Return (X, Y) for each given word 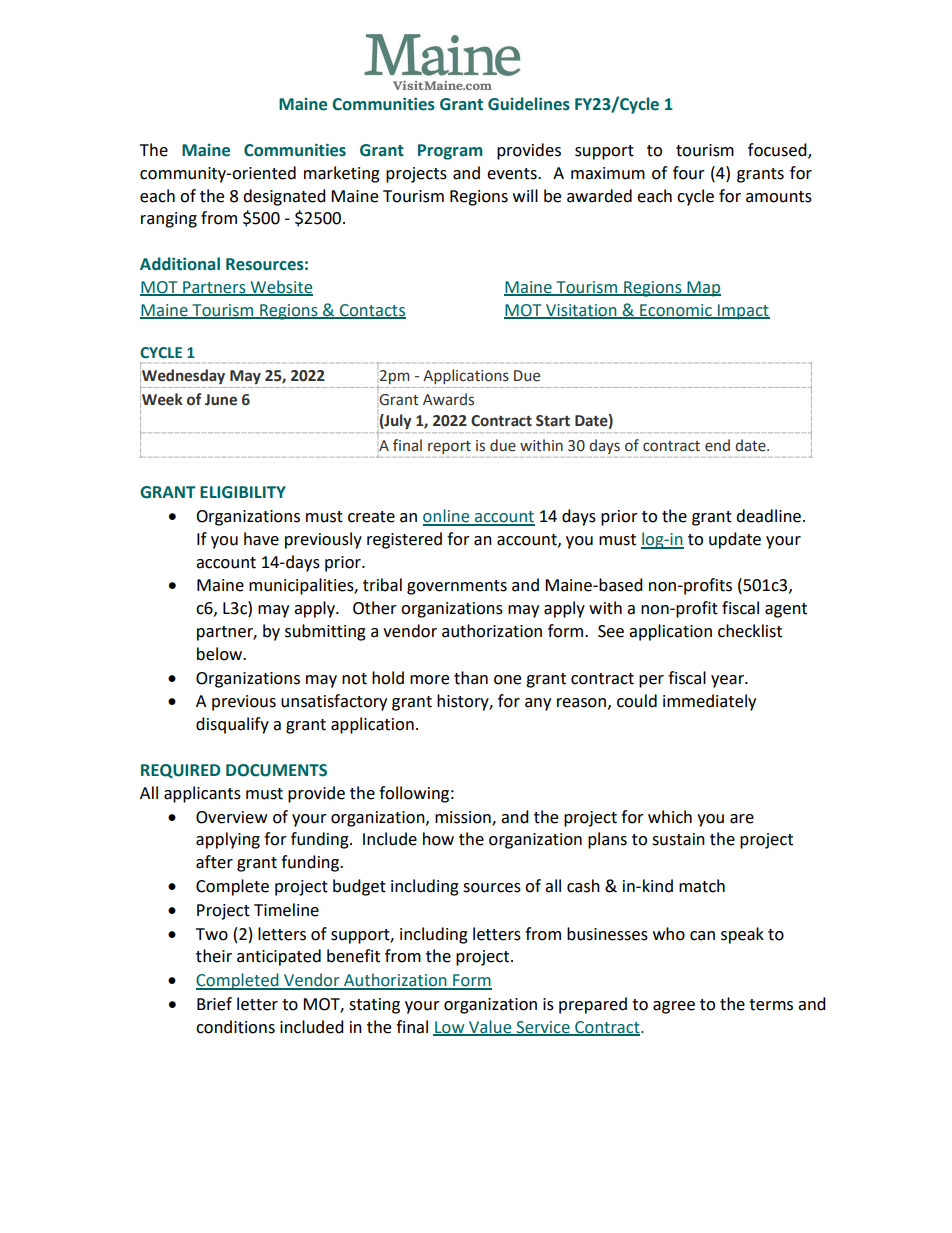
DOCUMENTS (276, 770)
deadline (768, 516)
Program (450, 152)
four (689, 173)
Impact (743, 312)
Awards (448, 399)
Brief (214, 1004)
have (261, 539)
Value (490, 1027)
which (670, 817)
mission (464, 818)
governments (457, 587)
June (221, 400)
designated (284, 197)
